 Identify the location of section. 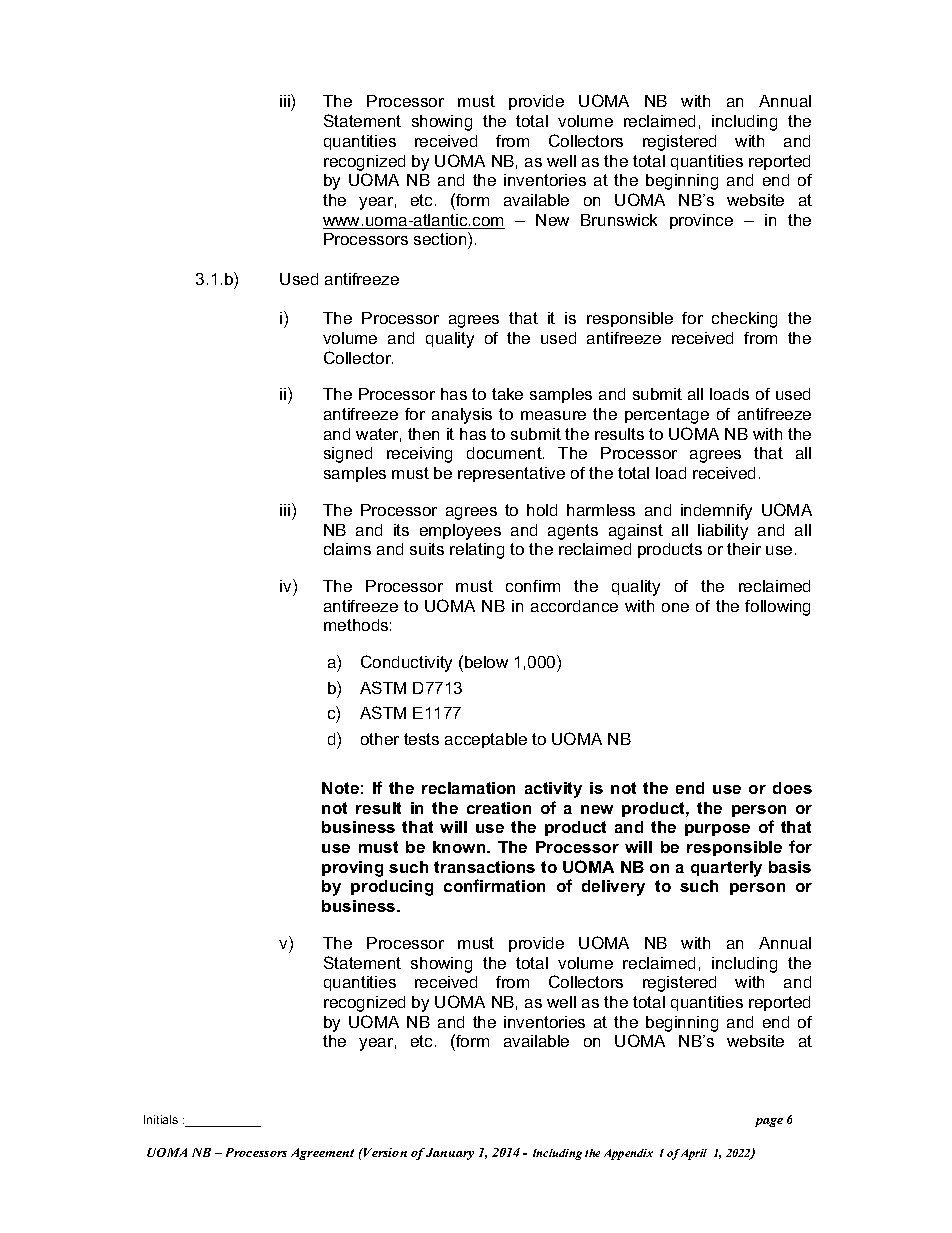
(441, 240).
